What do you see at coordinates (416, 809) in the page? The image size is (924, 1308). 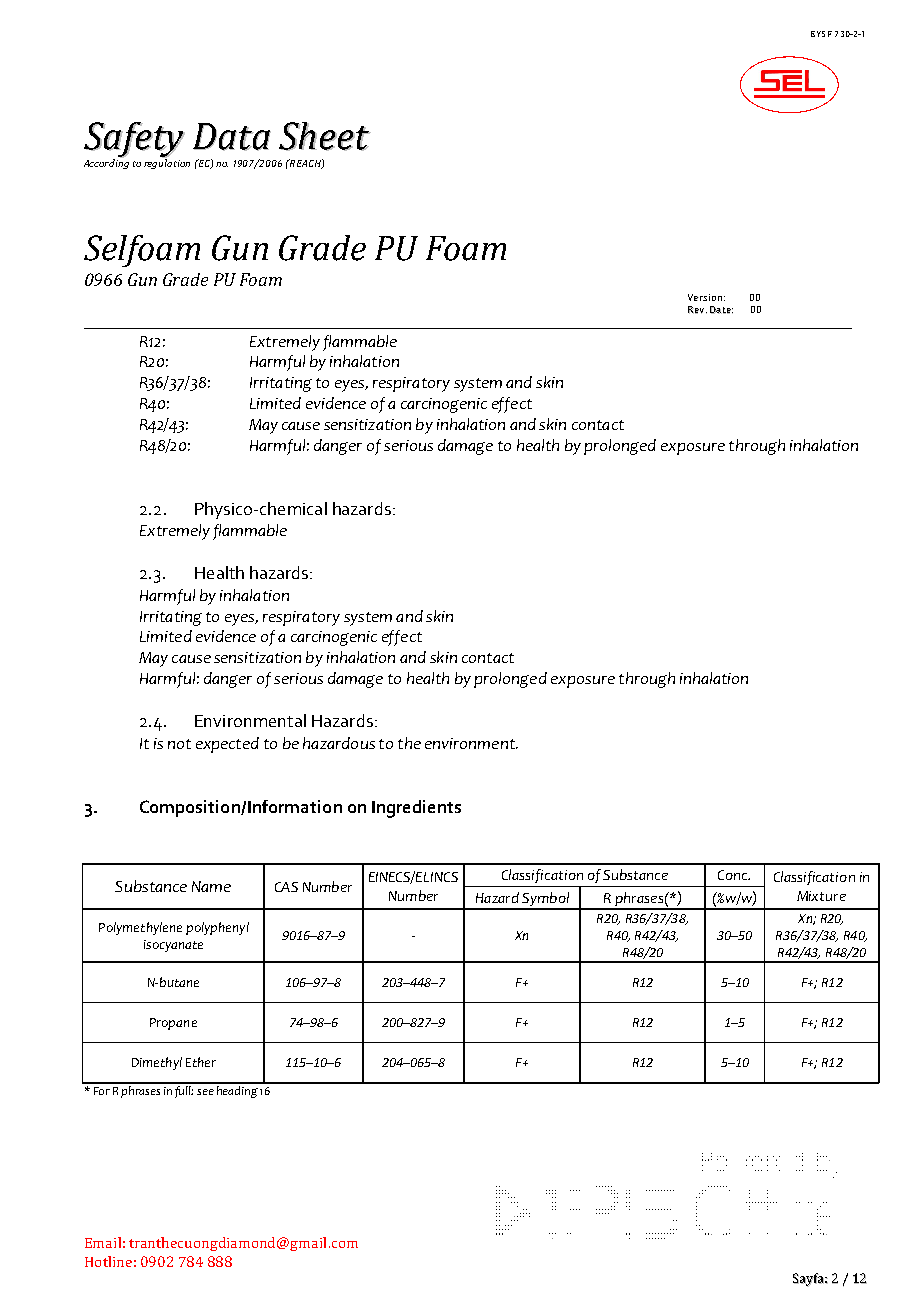 I see `Ingredients` at bounding box center [416, 809].
